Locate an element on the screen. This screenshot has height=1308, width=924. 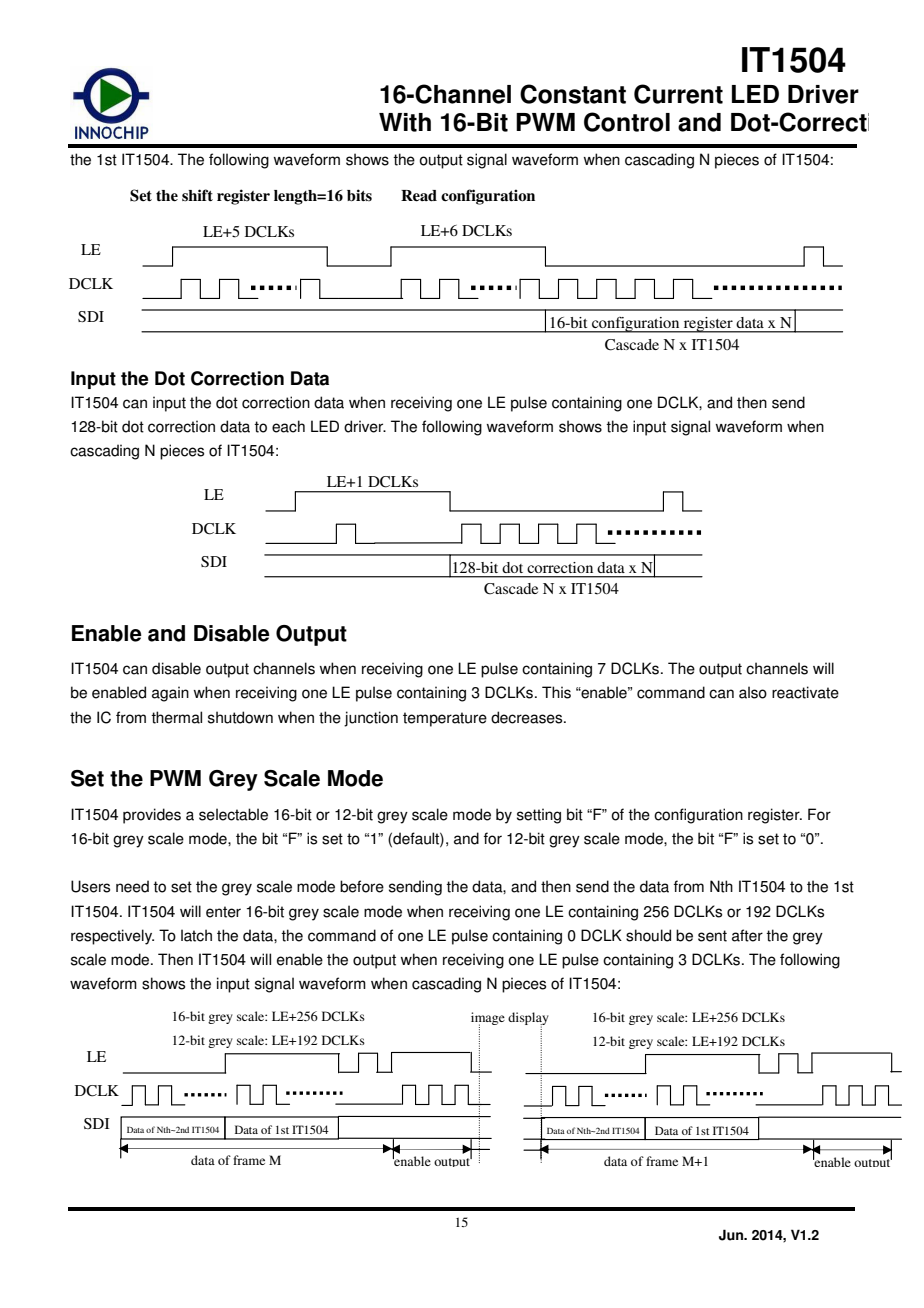
again is located at coordinates (170, 694).
